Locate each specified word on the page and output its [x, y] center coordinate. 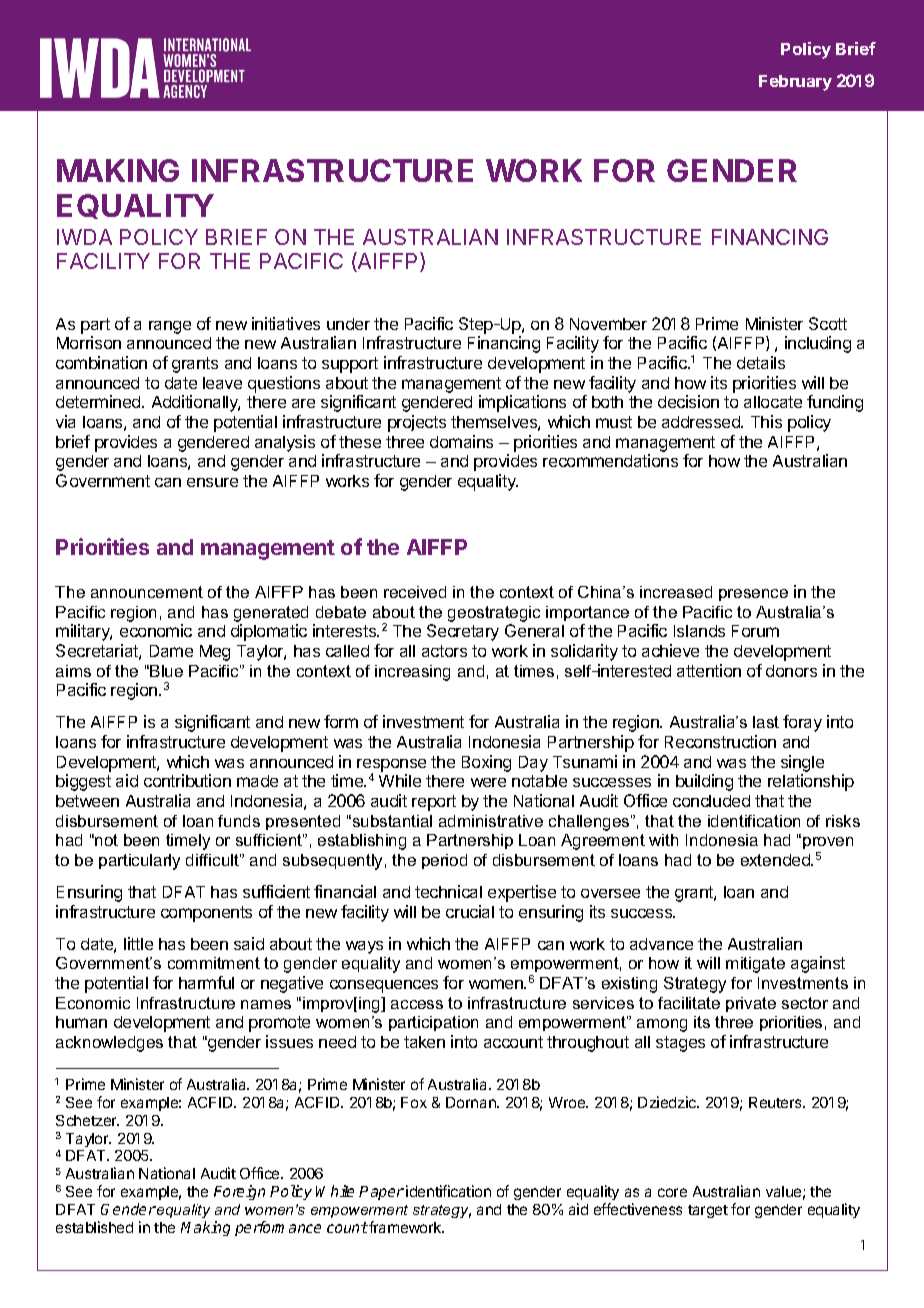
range [170, 327]
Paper [381, 1193]
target [708, 1211]
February [795, 83]
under [348, 324]
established [94, 1227]
